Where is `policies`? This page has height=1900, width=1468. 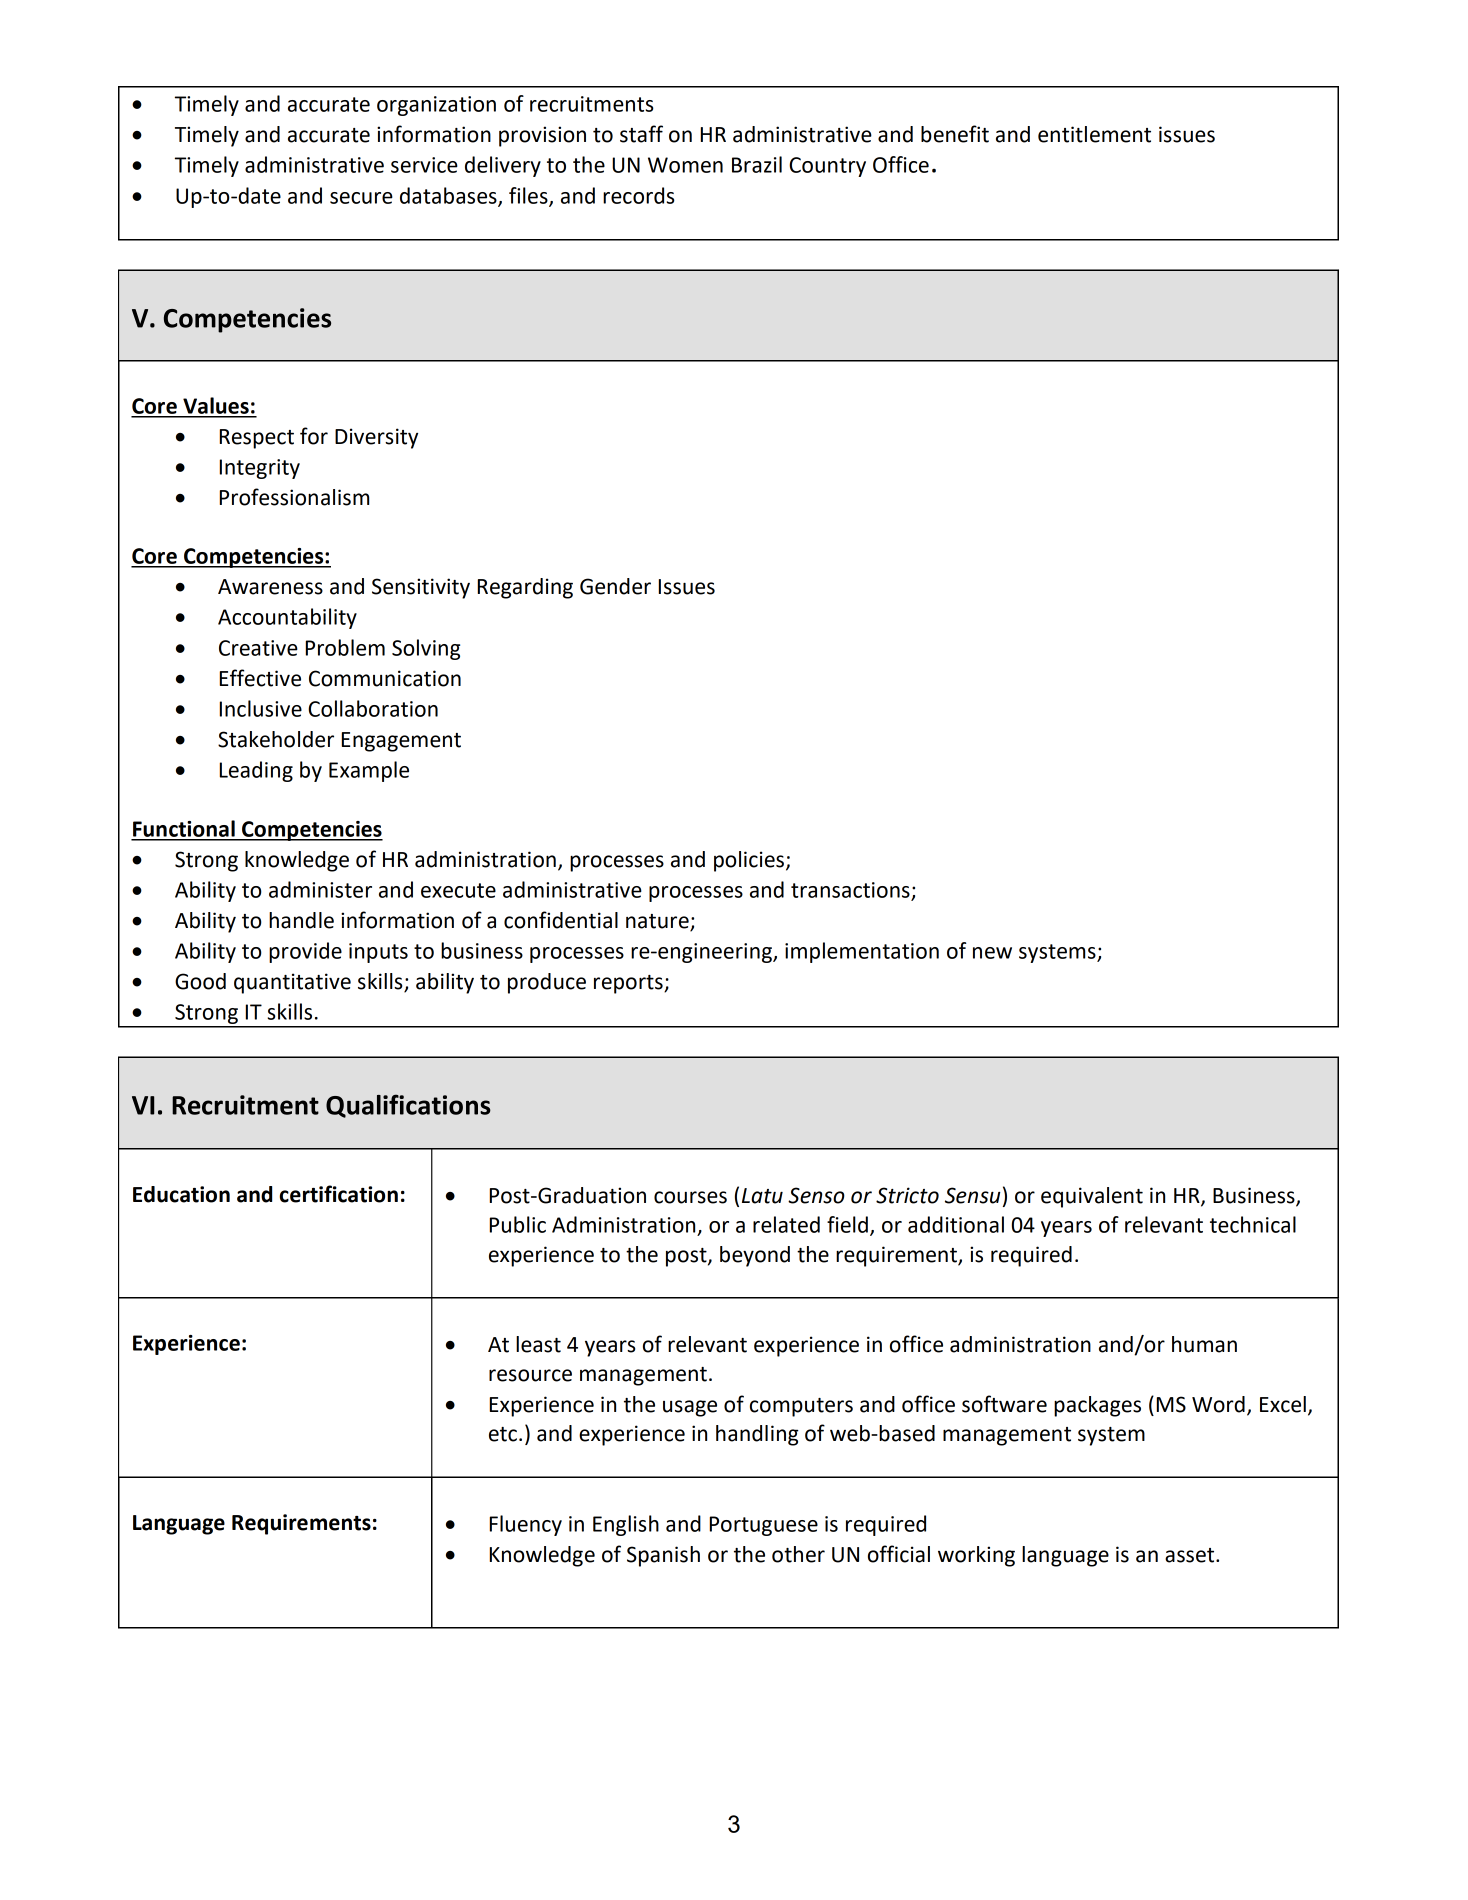
policies is located at coordinates (749, 861).
